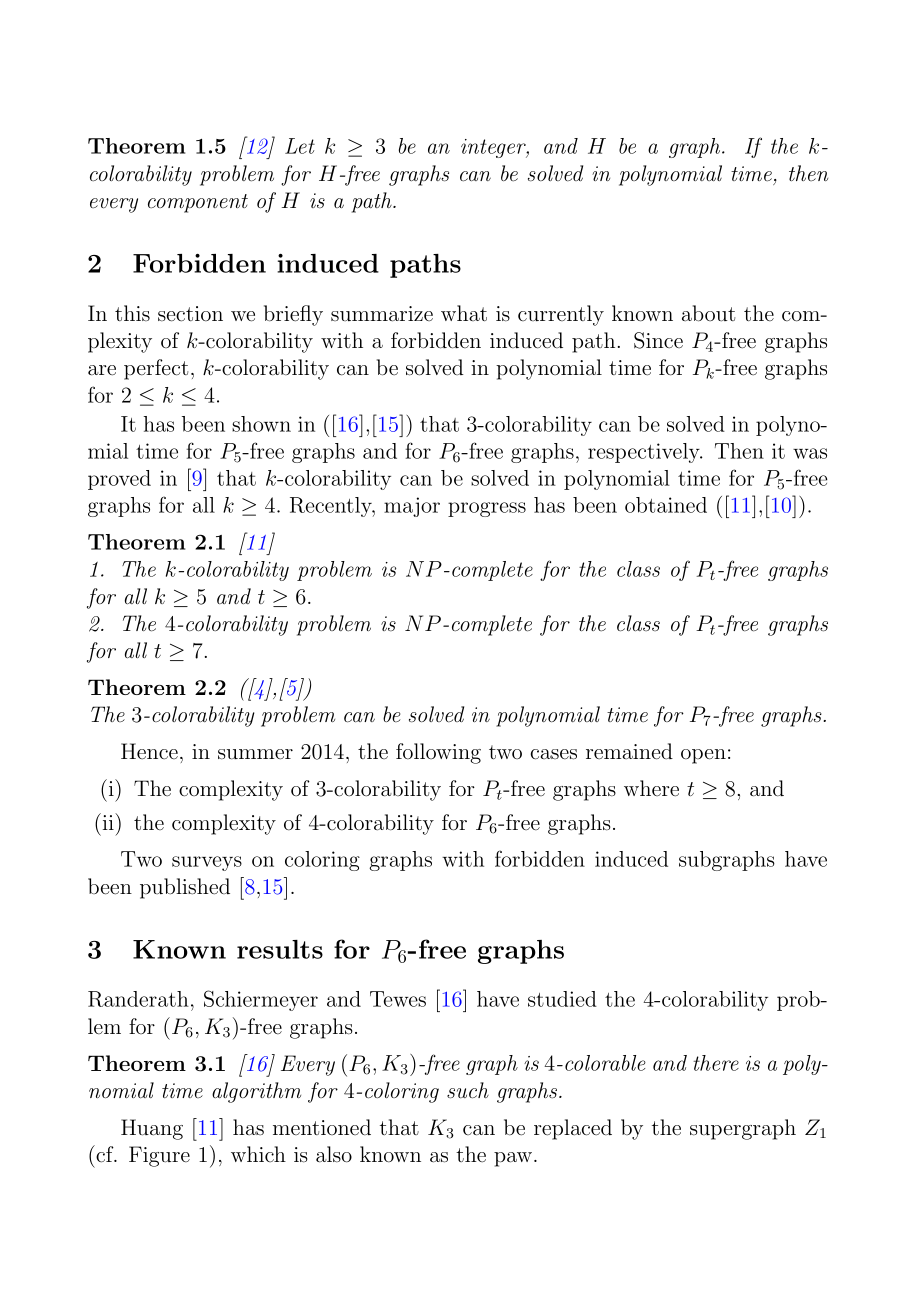 The image size is (904, 1316). I want to click on Huang, so click(152, 1129).
